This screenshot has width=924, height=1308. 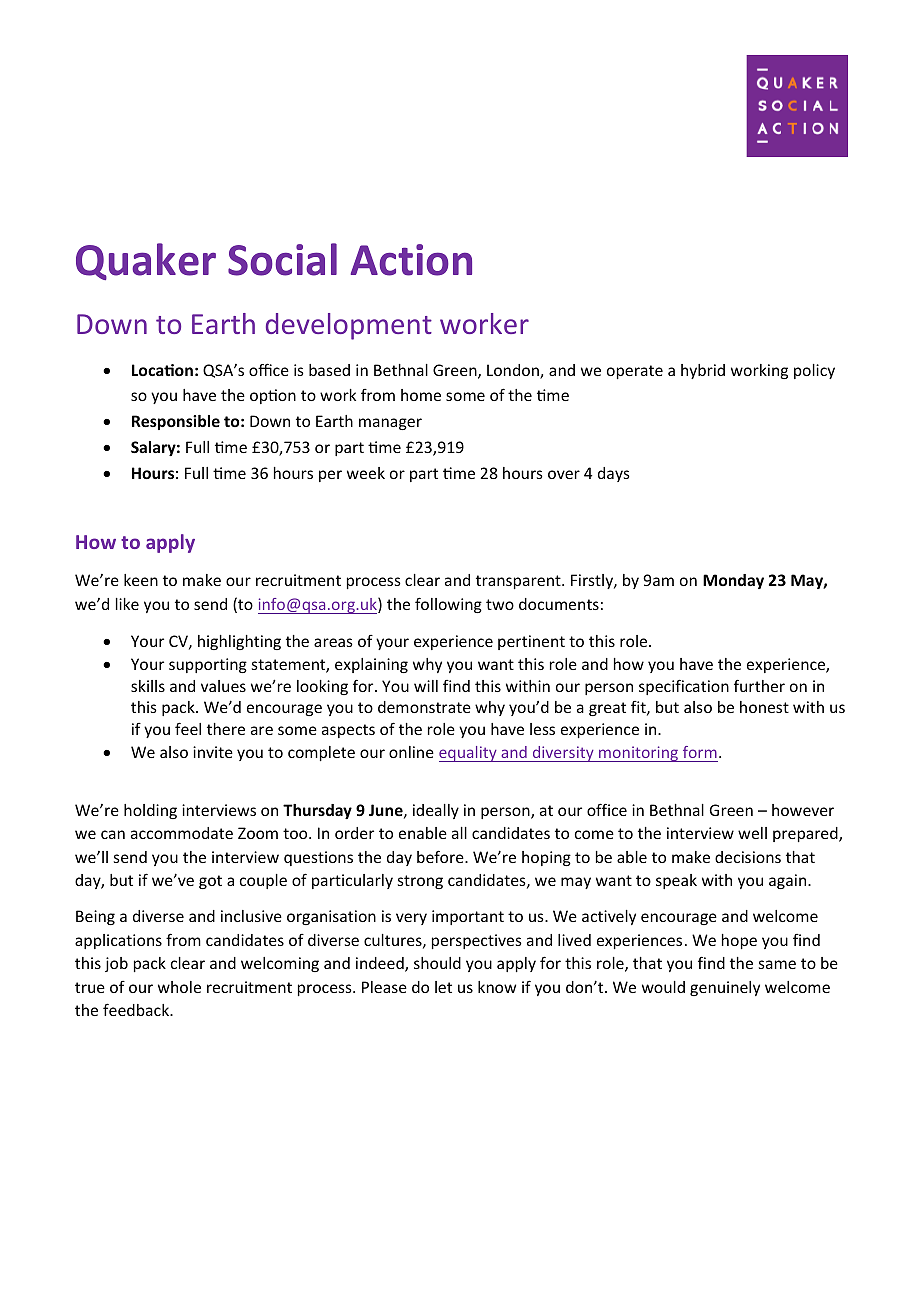 What do you see at coordinates (436, 811) in the screenshot?
I see `ideally` at bounding box center [436, 811].
